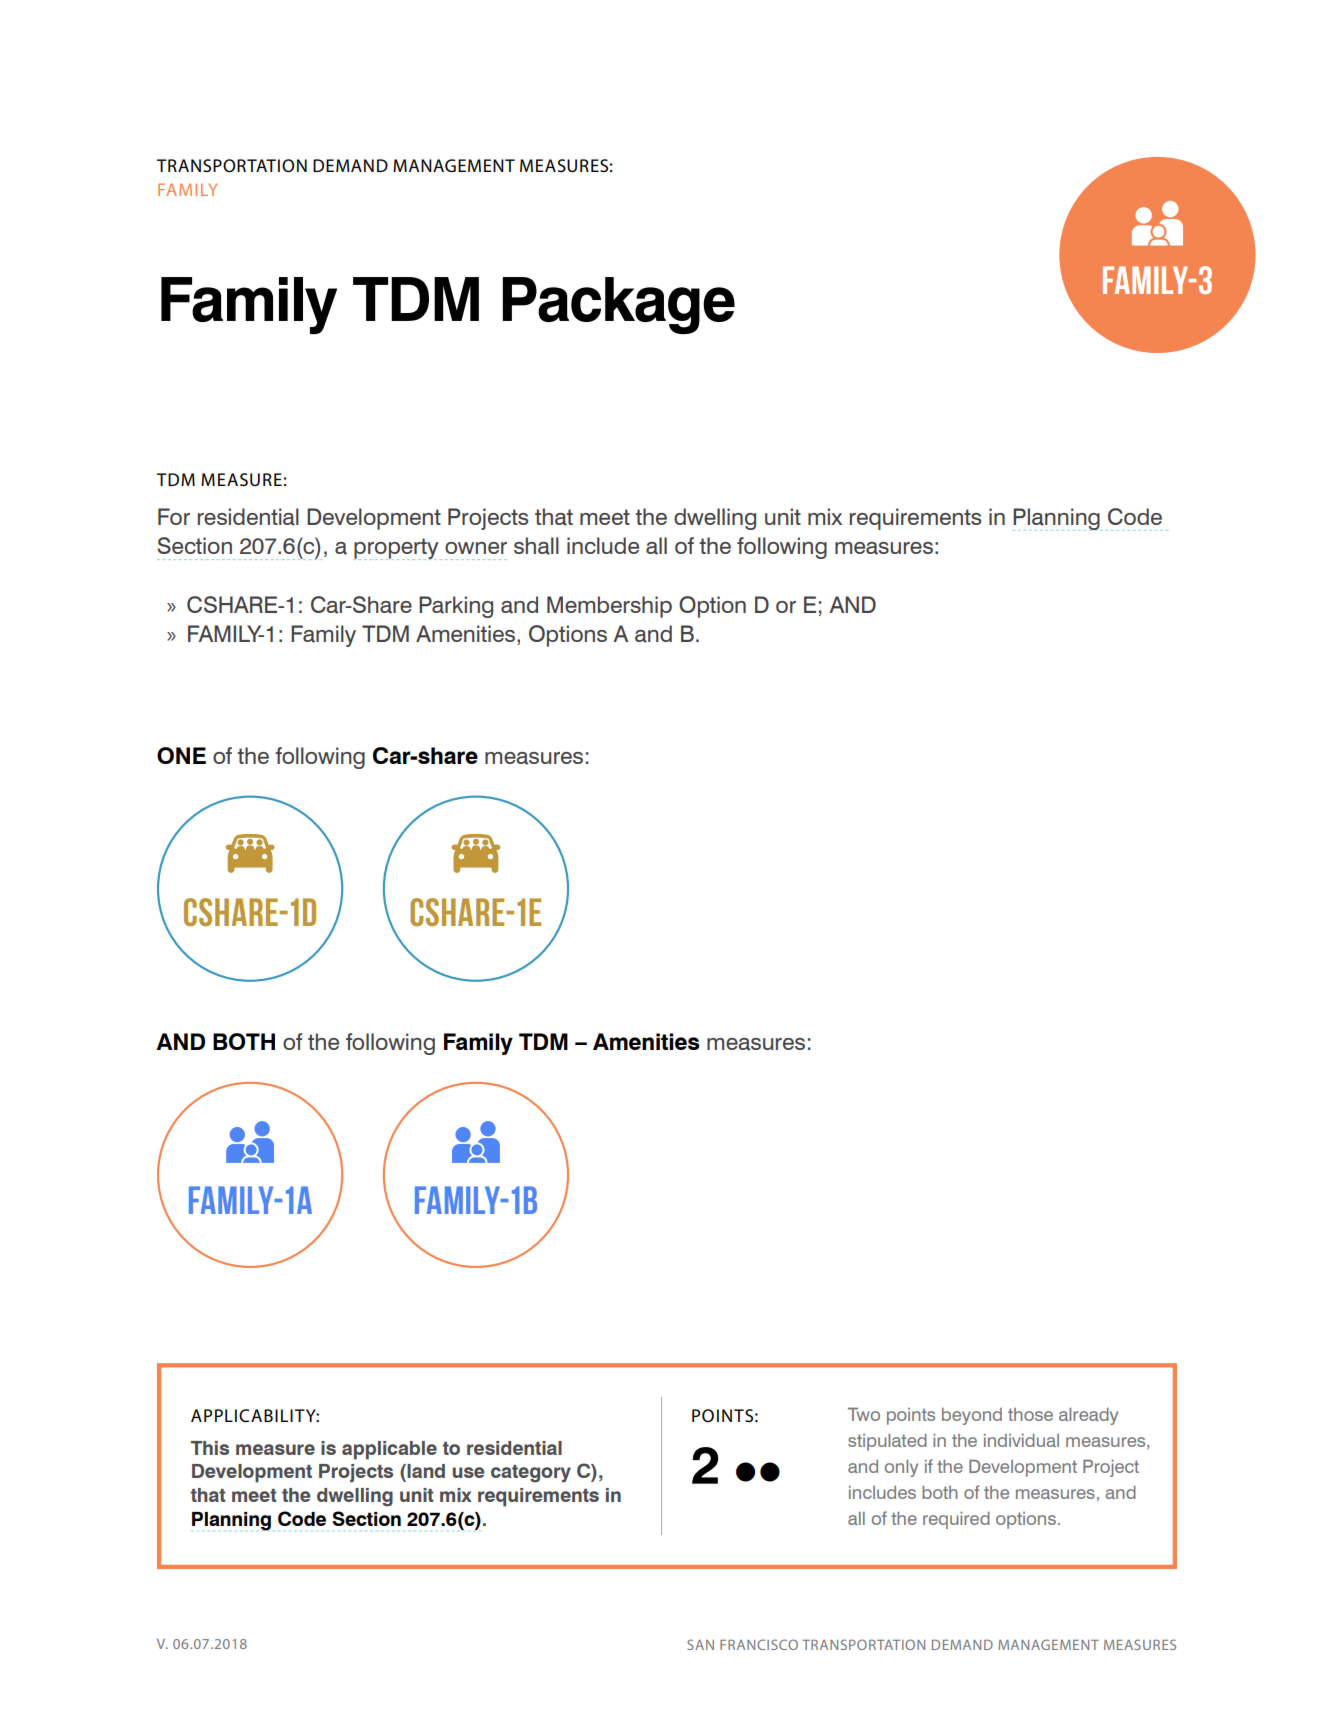  I want to click on Package, so click(619, 305).
